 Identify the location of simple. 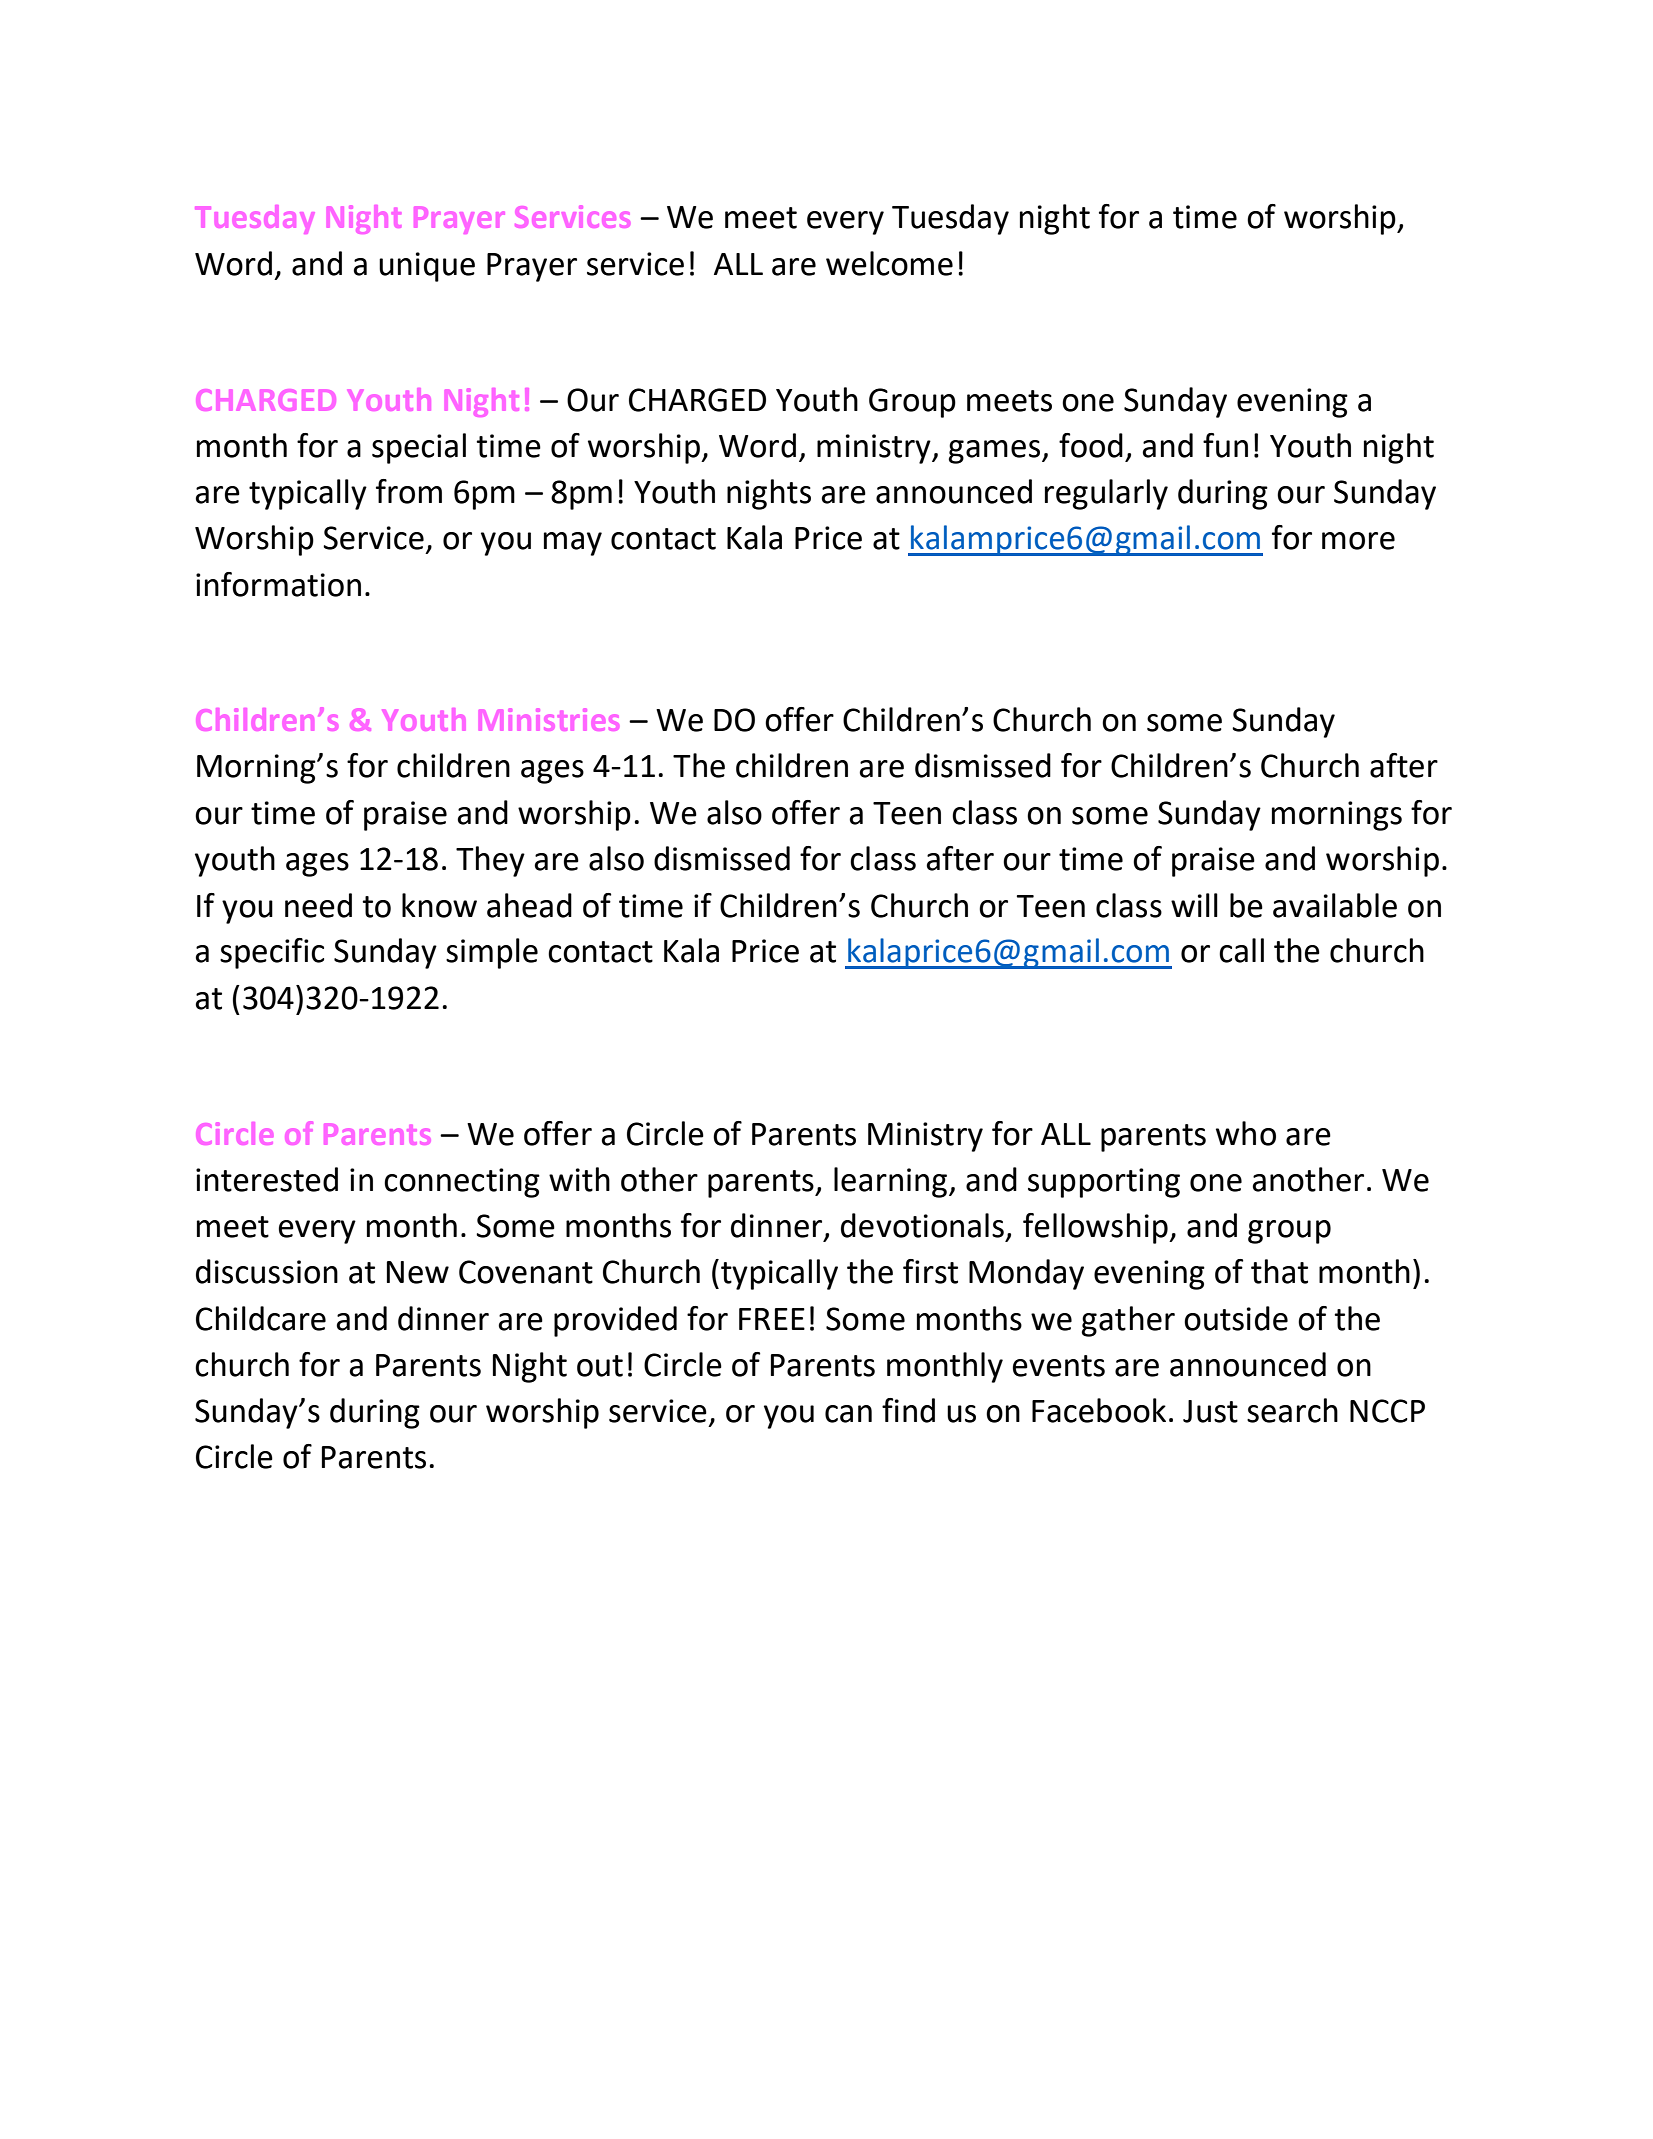
(492, 953).
